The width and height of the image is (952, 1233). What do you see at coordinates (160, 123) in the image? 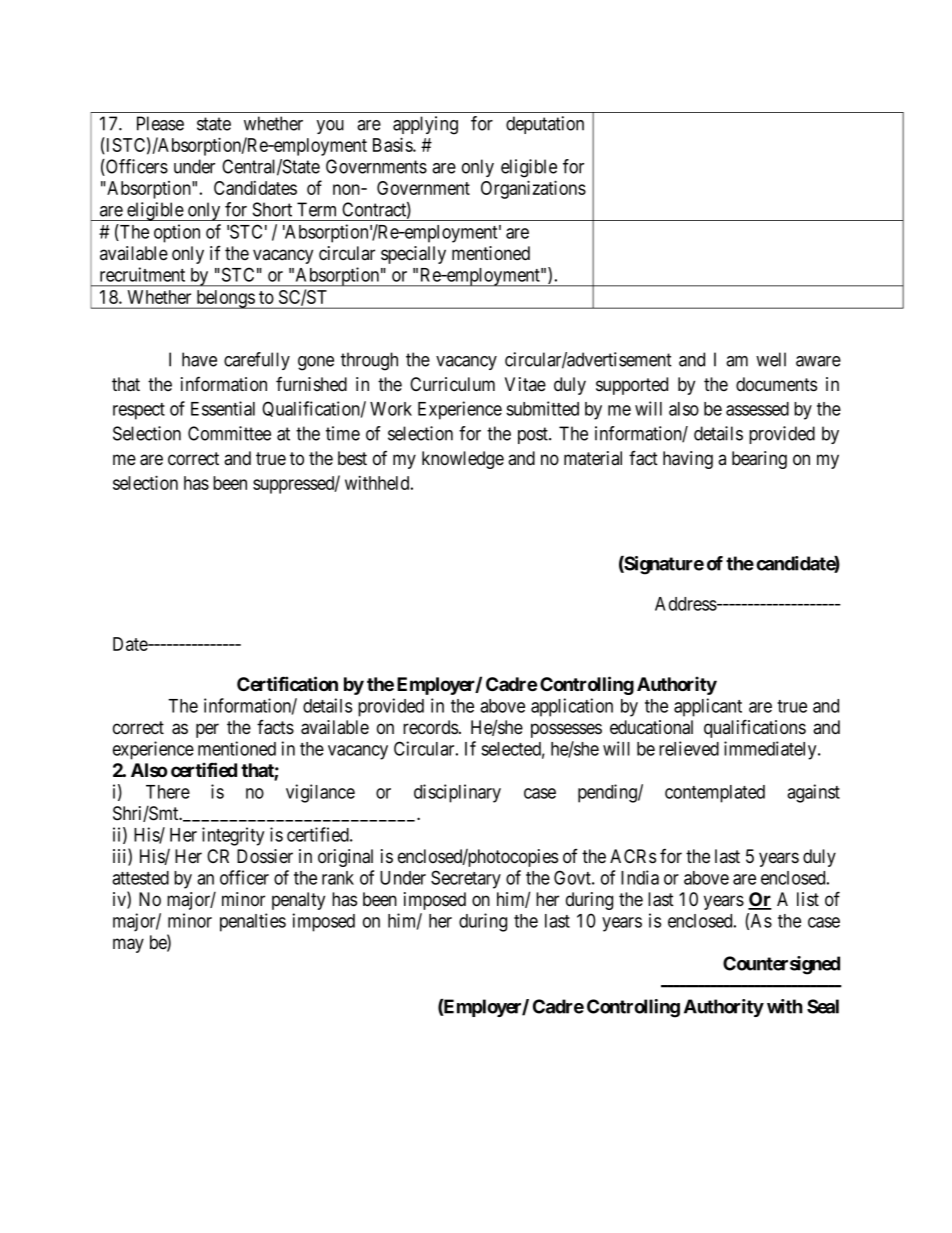
I see `Please` at bounding box center [160, 123].
